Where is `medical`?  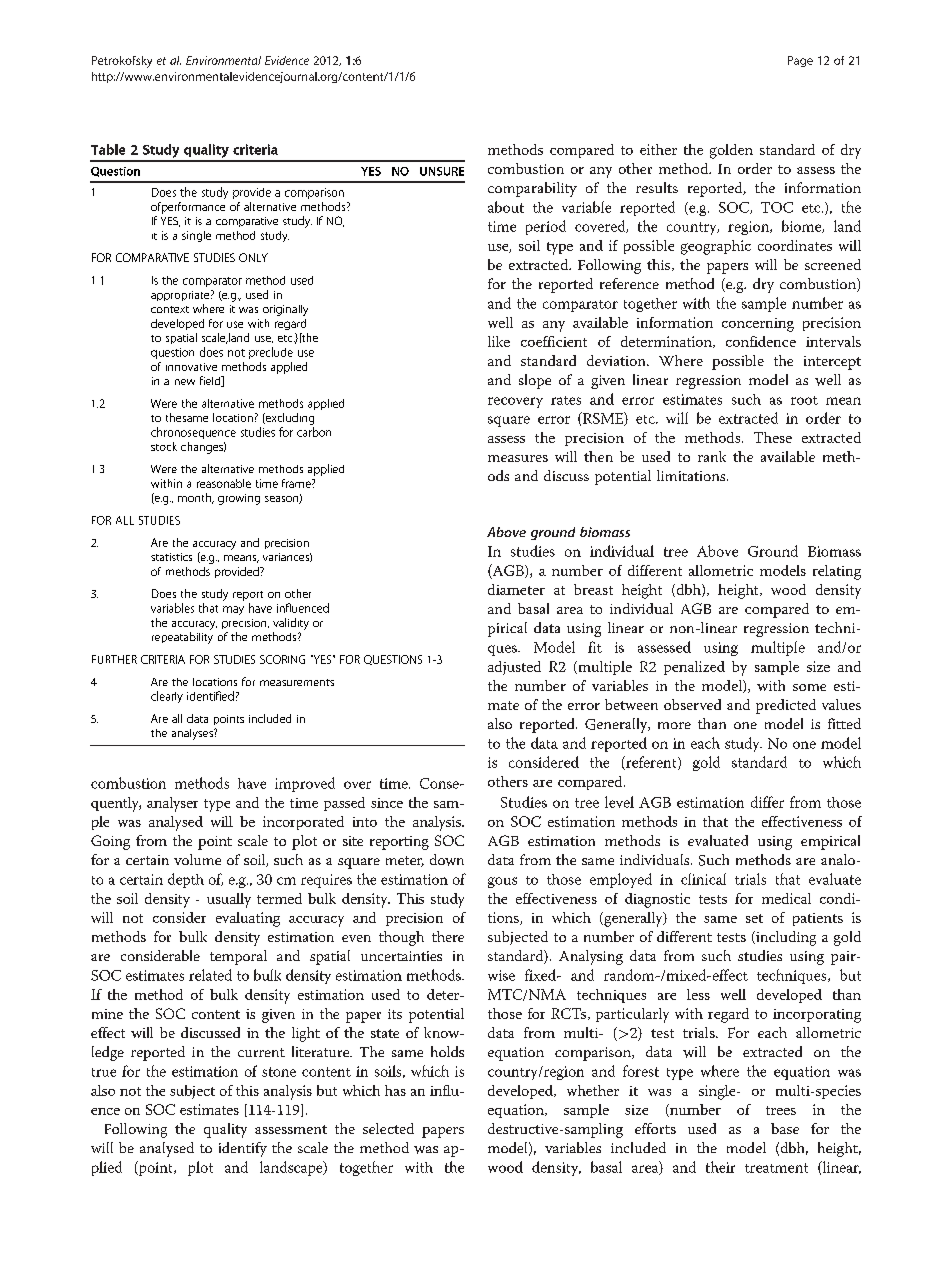 medical is located at coordinates (786, 898).
